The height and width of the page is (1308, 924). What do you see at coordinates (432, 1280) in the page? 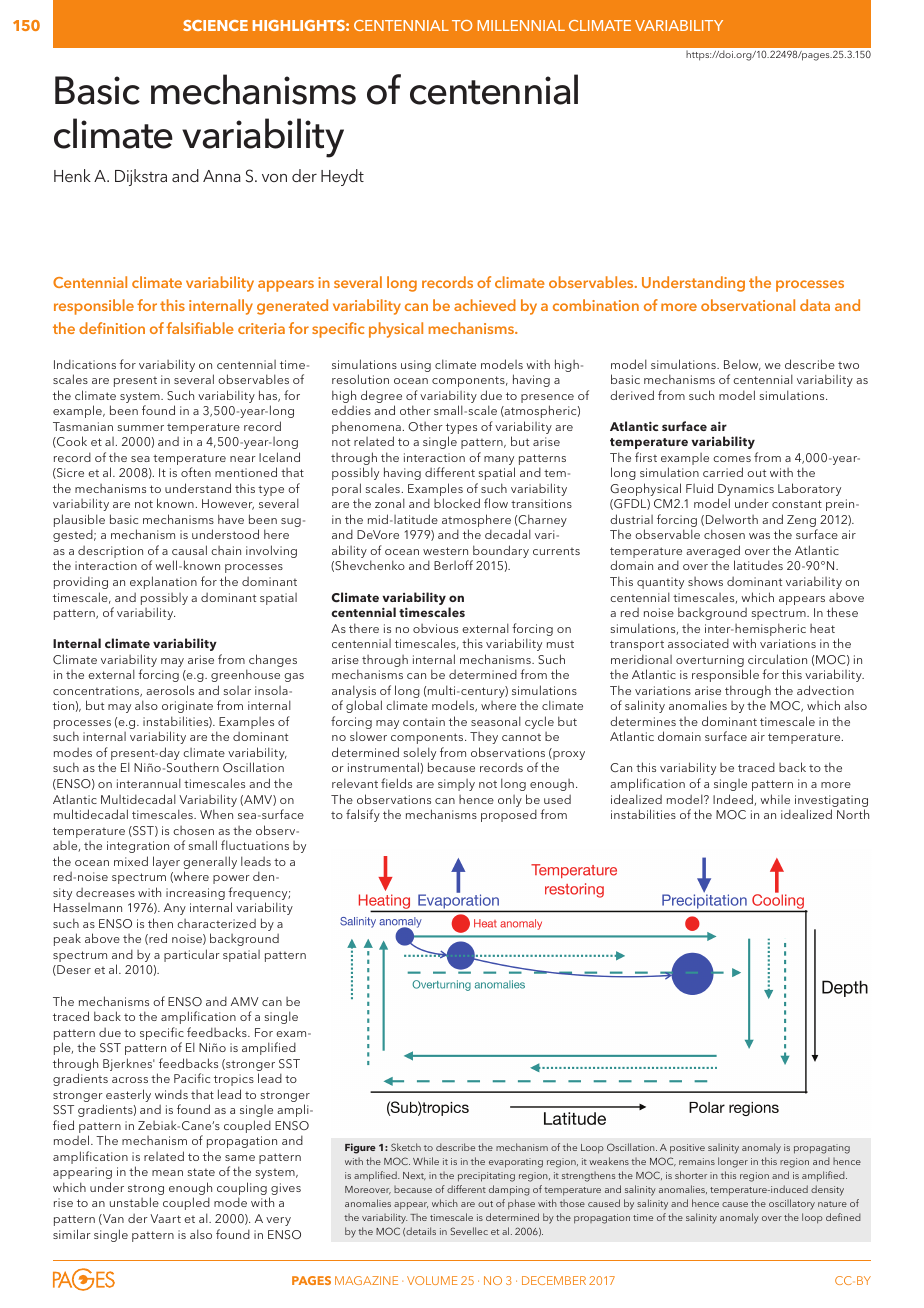
I see `VOLUME` at bounding box center [432, 1280].
